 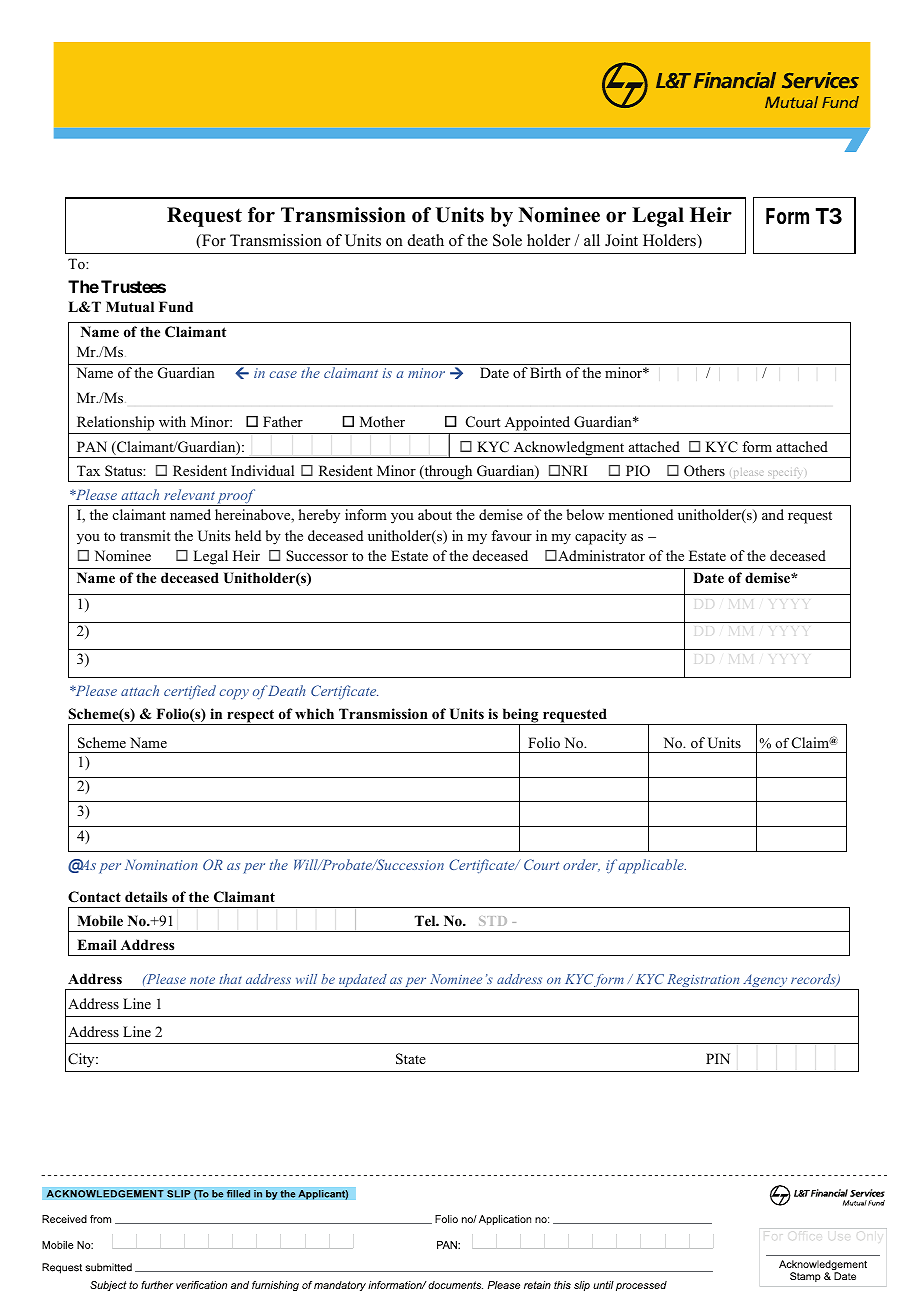 I want to click on certified, so click(x=190, y=692).
